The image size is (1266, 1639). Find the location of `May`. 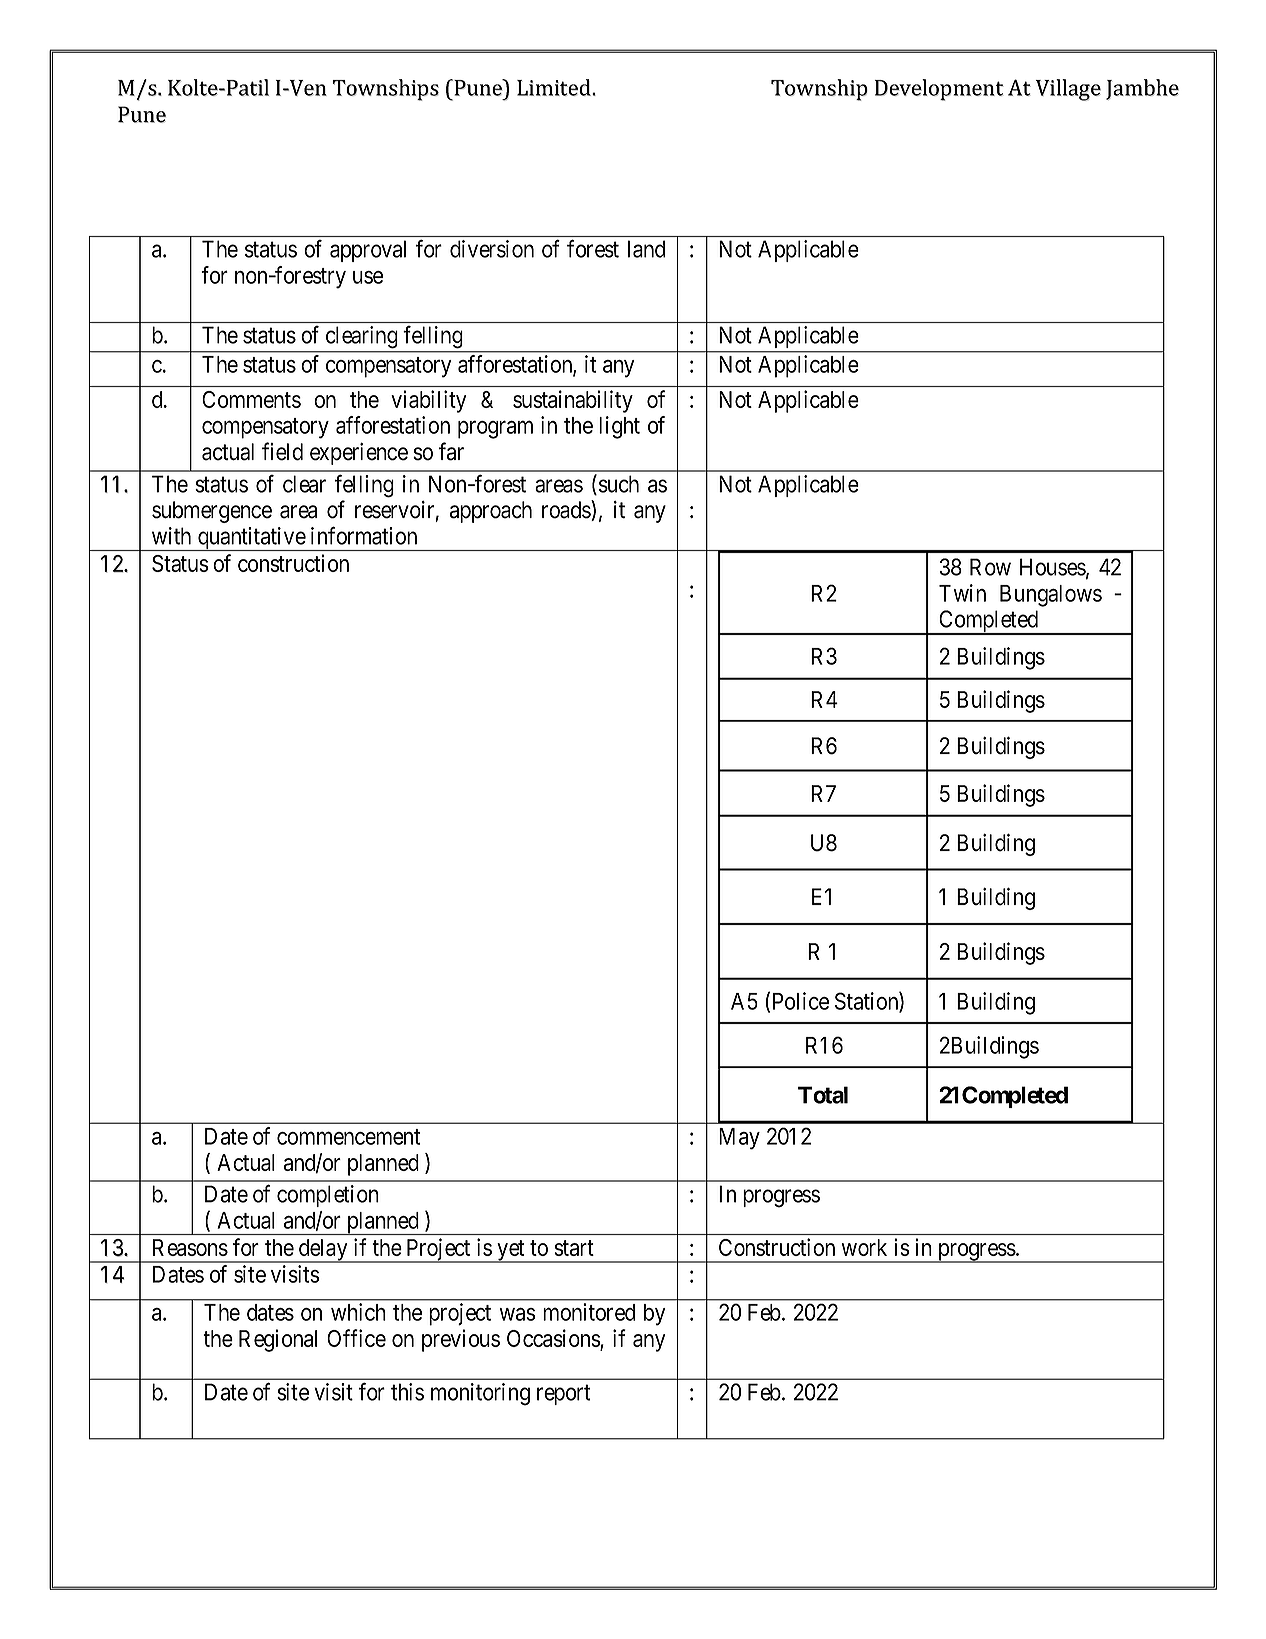

May is located at coordinates (739, 1139).
